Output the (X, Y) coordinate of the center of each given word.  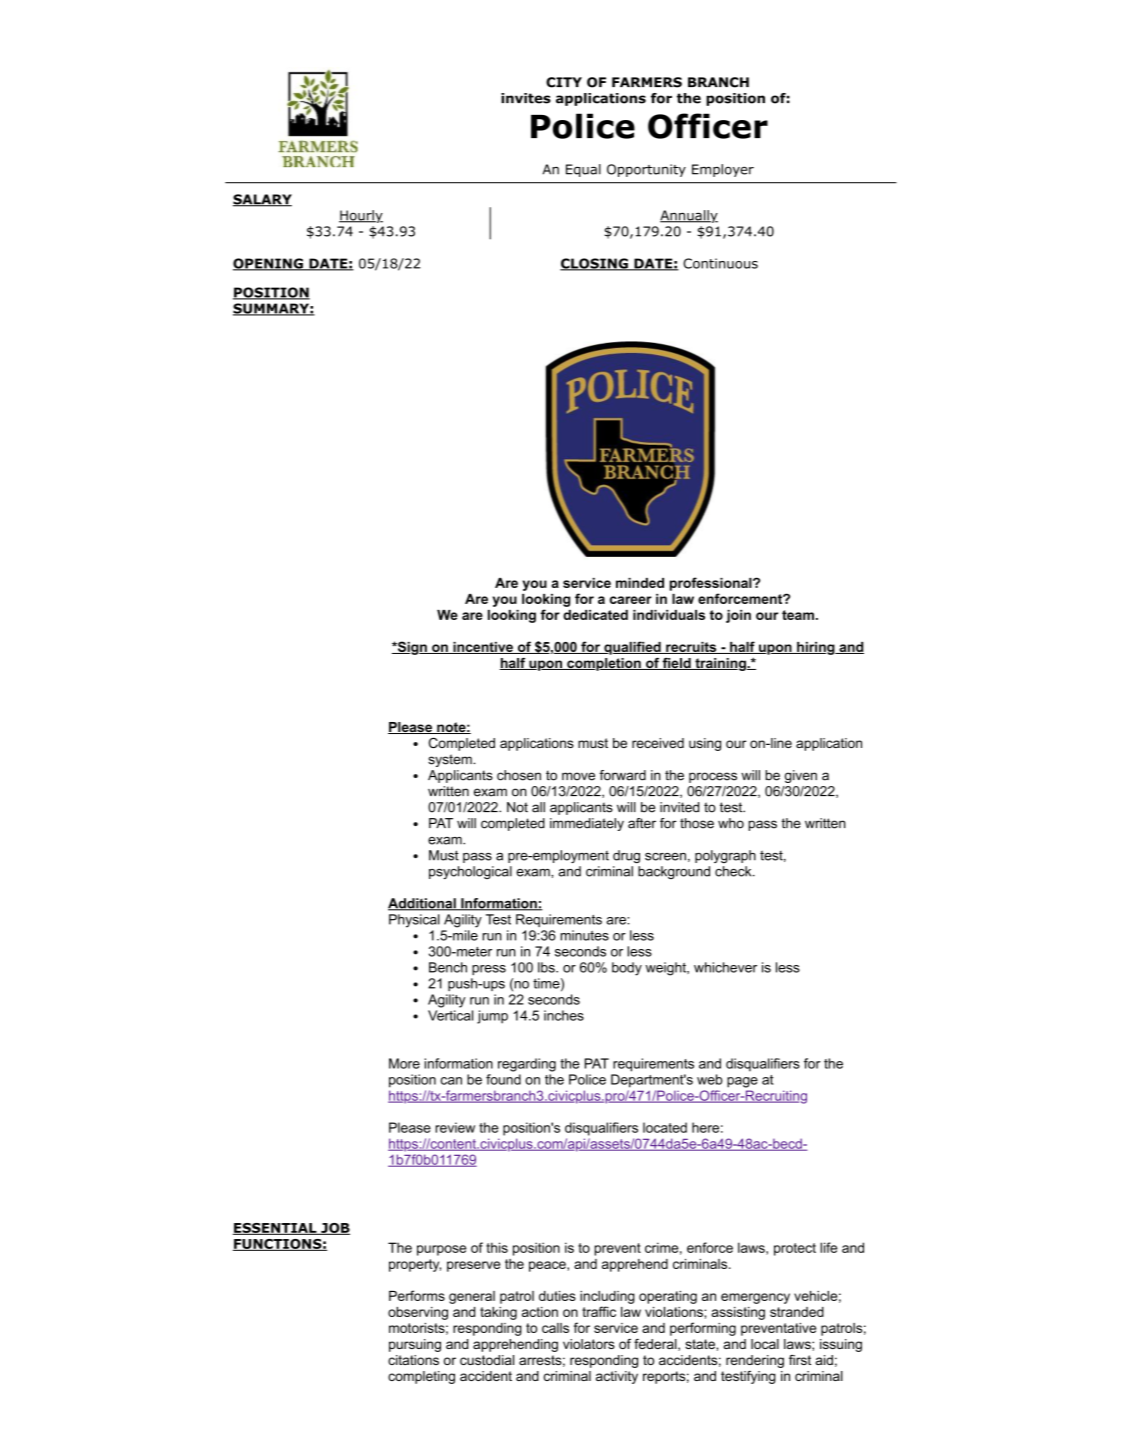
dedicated (595, 615)
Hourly (361, 216)
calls (555, 1328)
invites (526, 98)
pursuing (415, 1345)
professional (712, 584)
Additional (423, 904)
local (765, 1344)
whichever (725, 967)
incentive (483, 648)
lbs (547, 967)
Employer (723, 170)
